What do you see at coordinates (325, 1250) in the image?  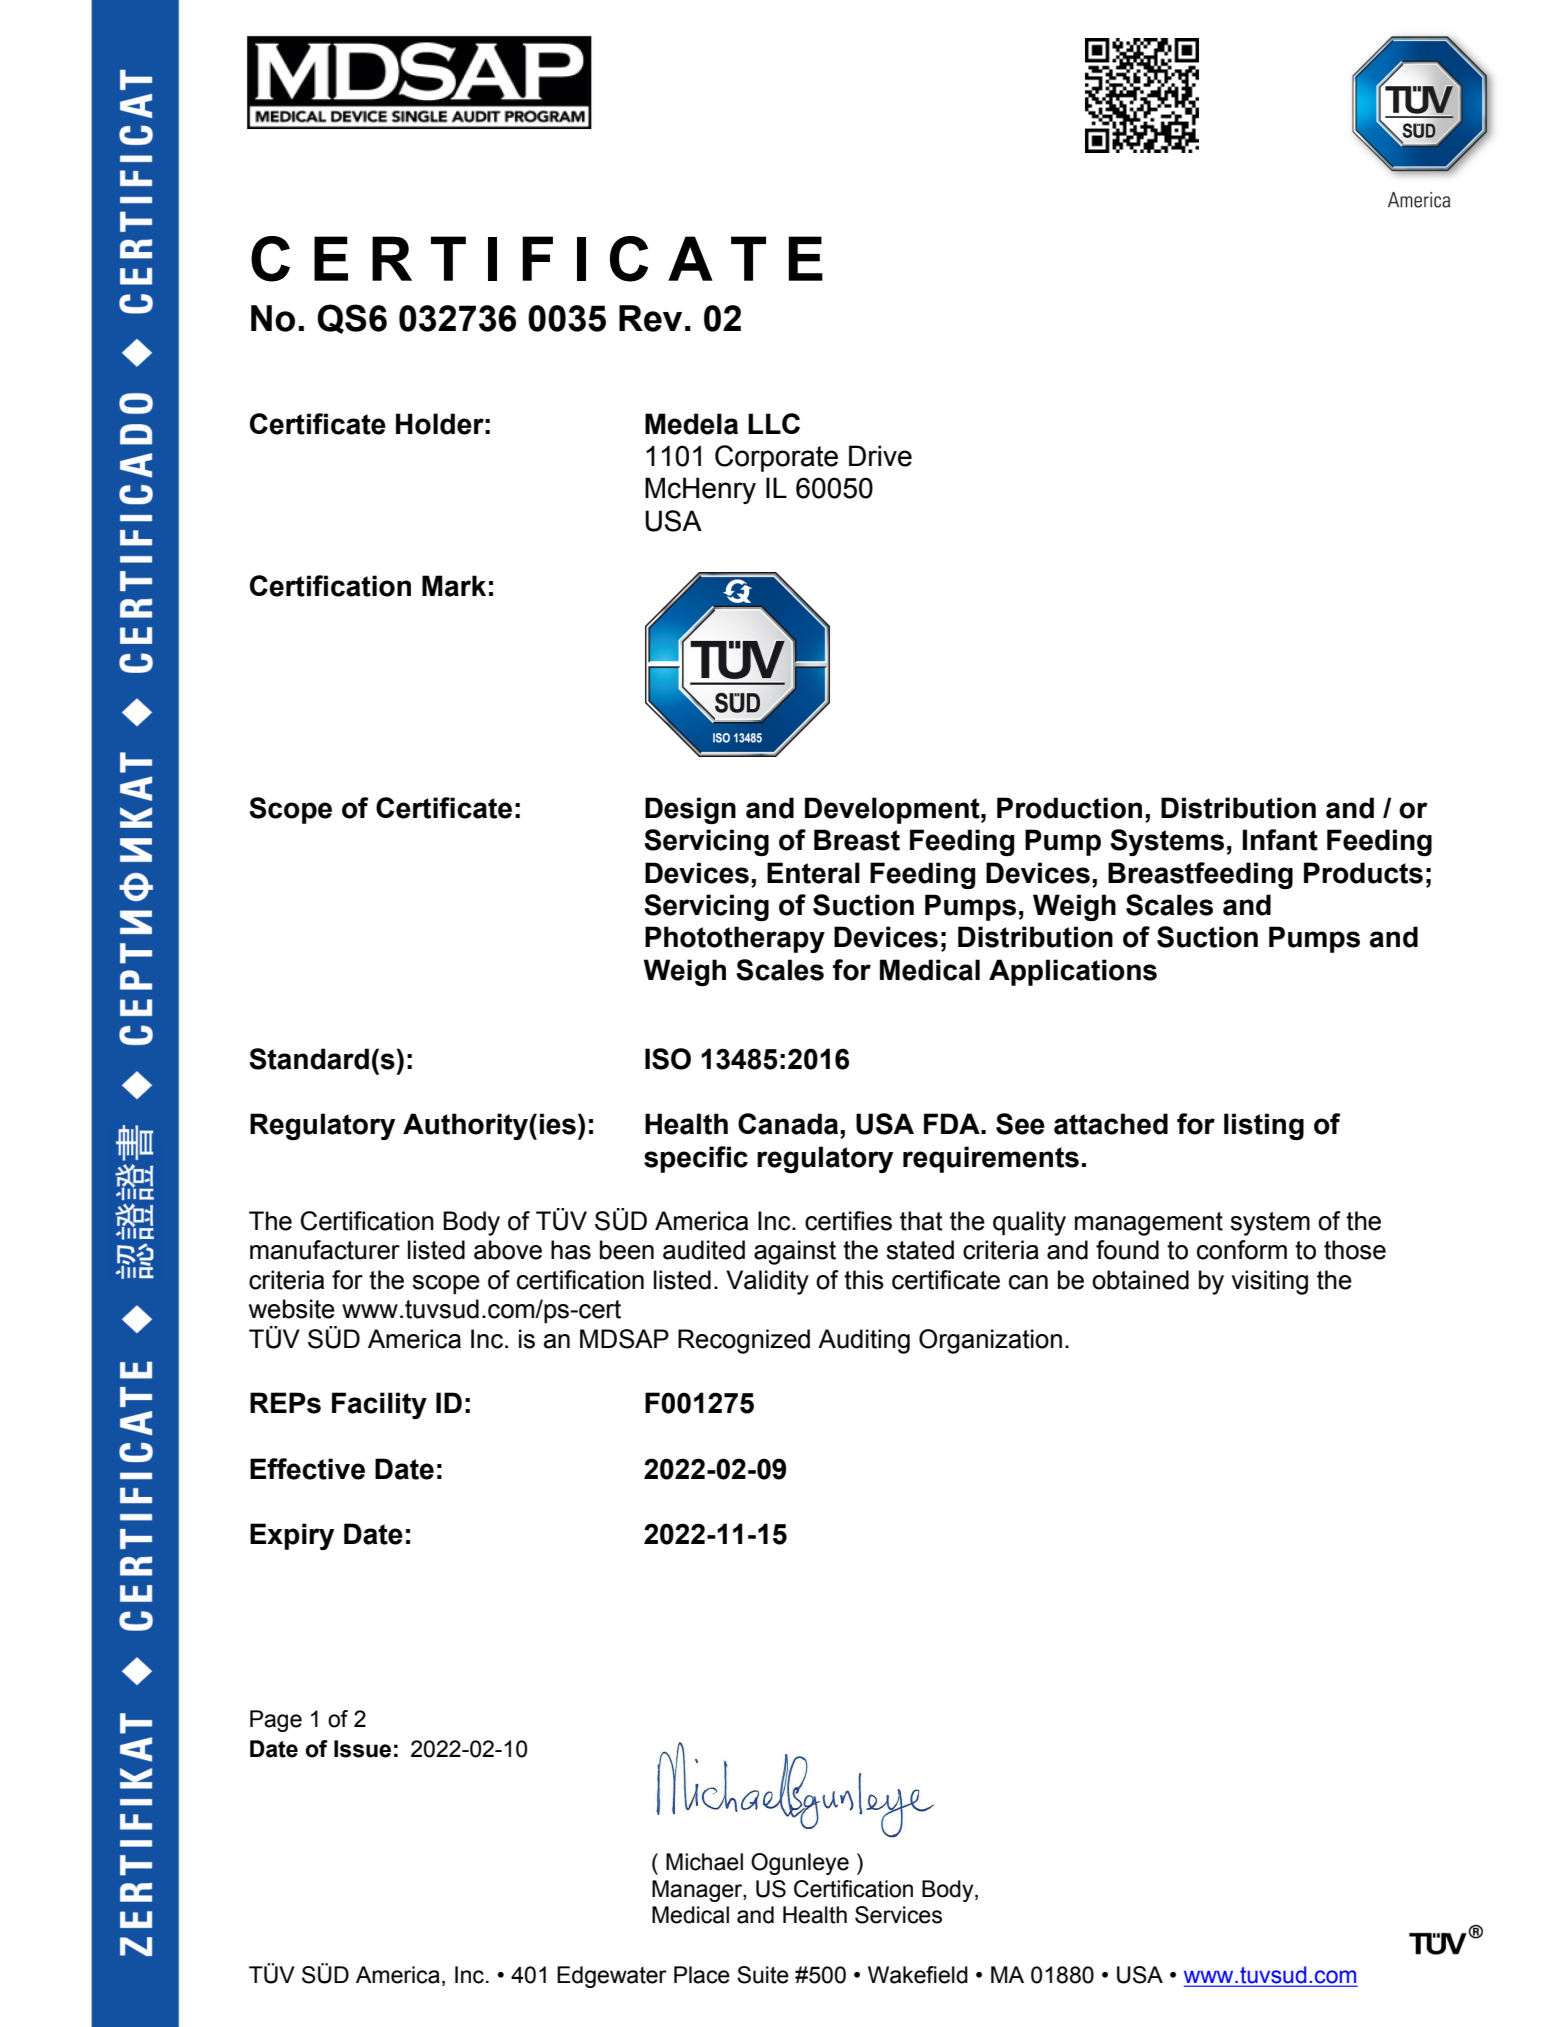 I see `manufacturer` at bounding box center [325, 1250].
